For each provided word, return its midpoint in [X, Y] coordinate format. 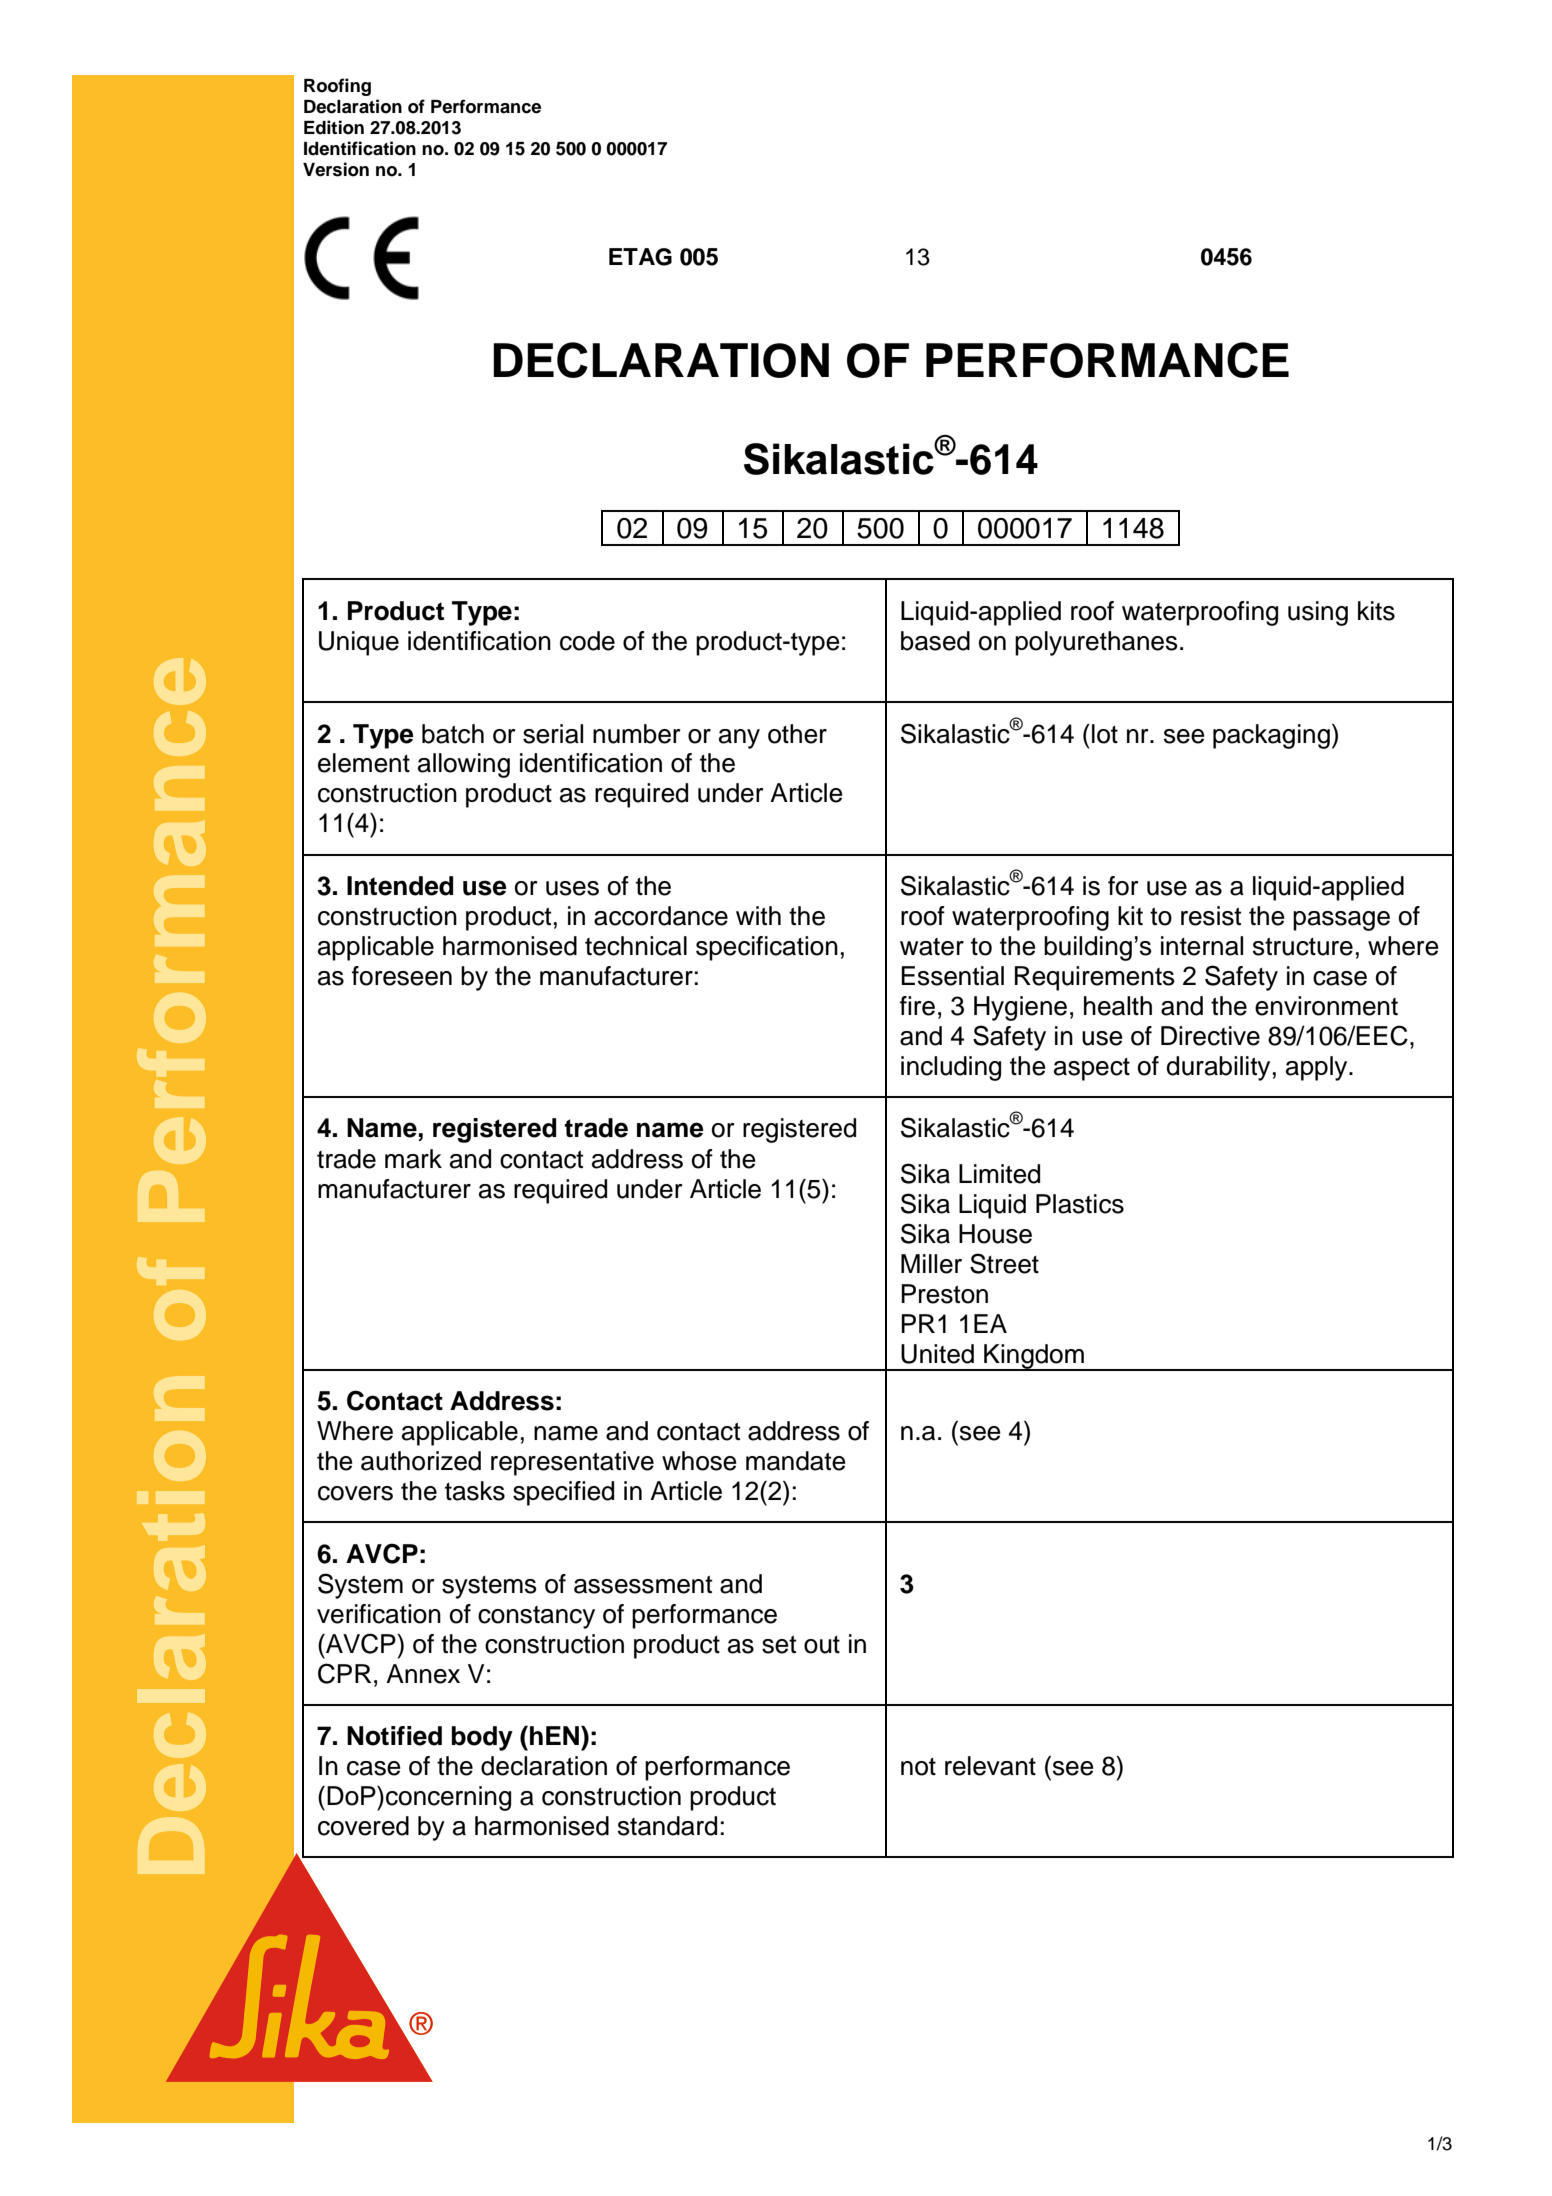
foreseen [402, 976]
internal [1202, 946]
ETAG [640, 257]
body [482, 1738]
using [1318, 613]
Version [336, 169]
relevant [990, 1766]
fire [917, 1006]
